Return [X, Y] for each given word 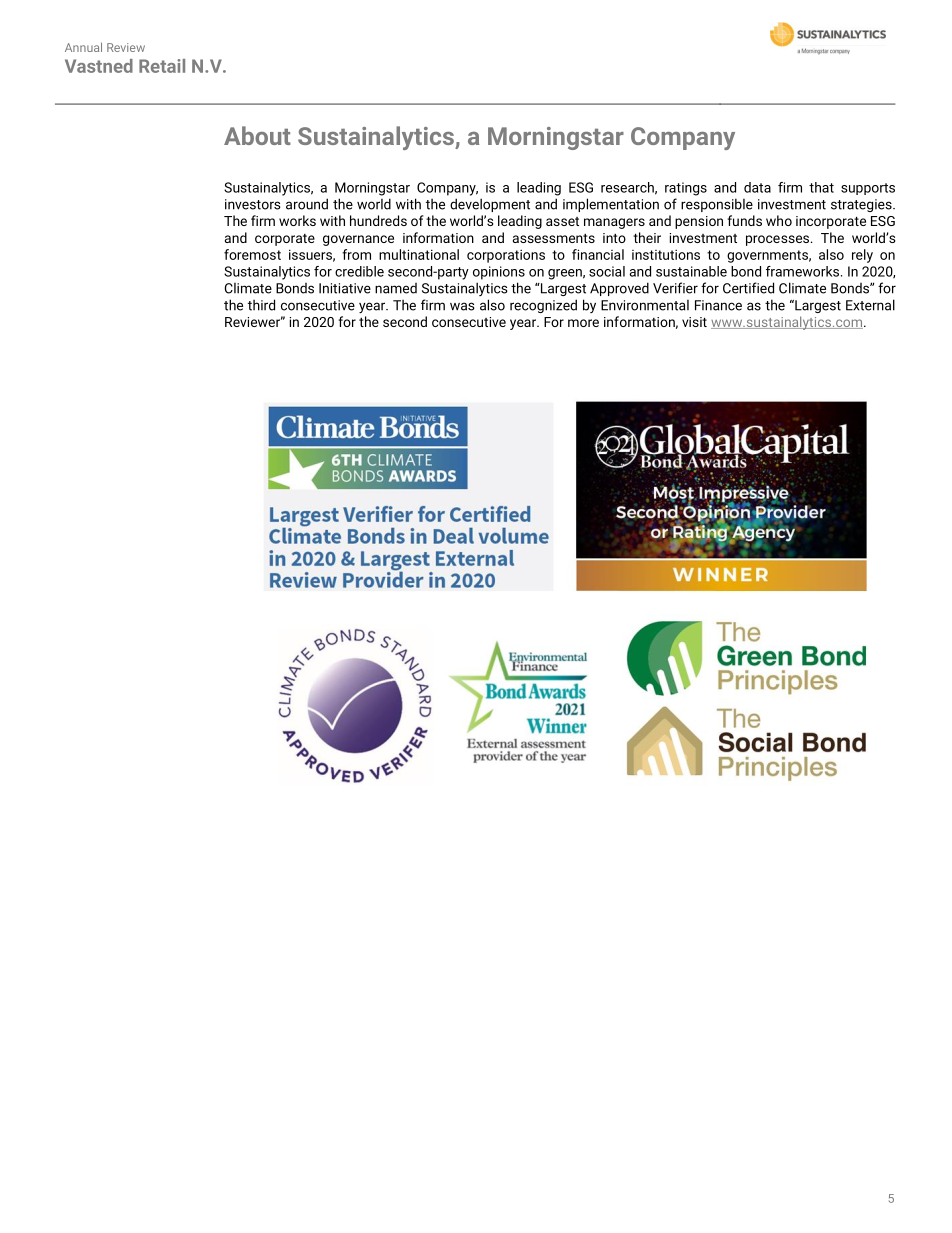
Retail [162, 66]
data [757, 187]
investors [253, 204]
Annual [83, 47]
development [490, 205]
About [257, 135]
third [261, 305]
